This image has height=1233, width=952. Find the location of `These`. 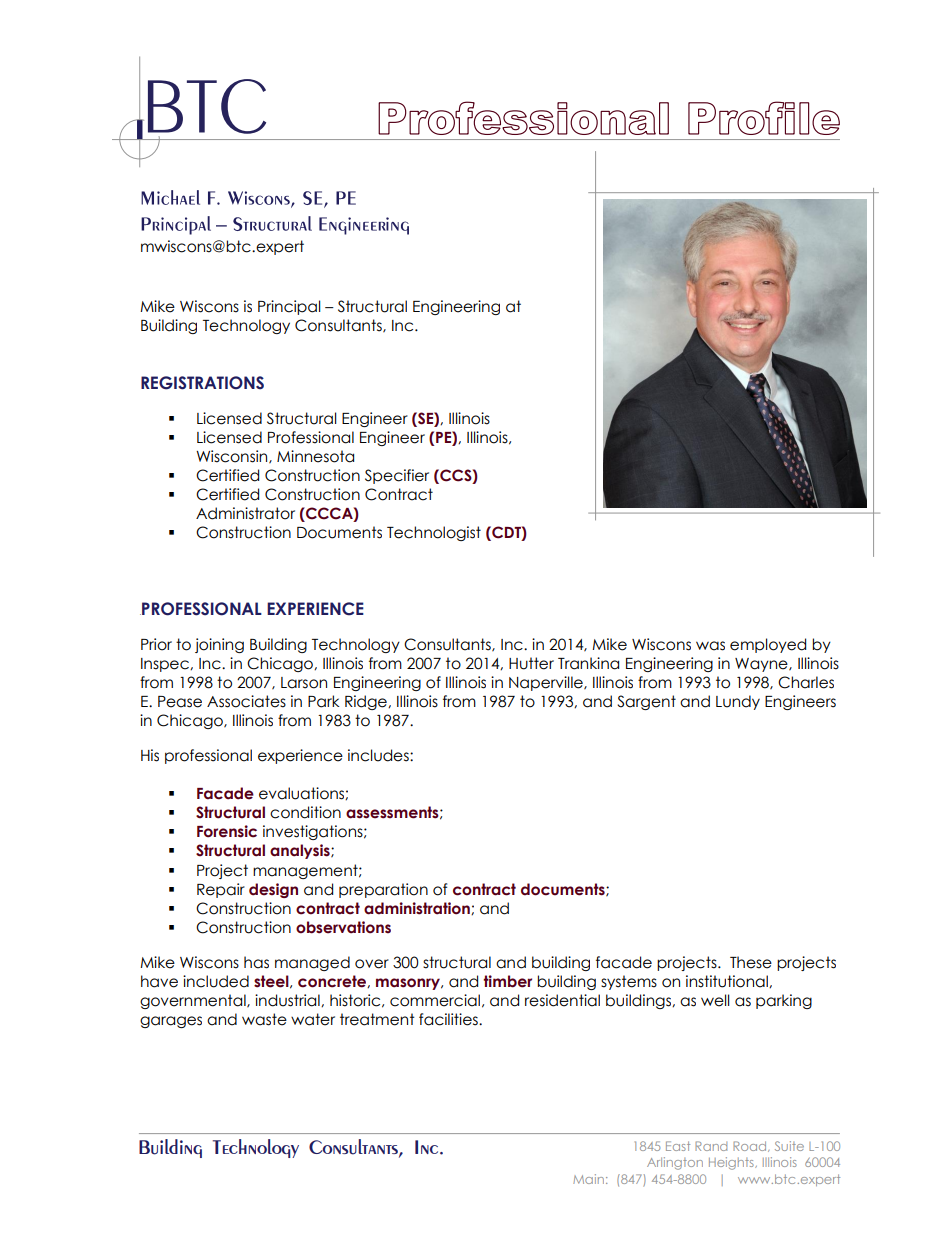

These is located at coordinates (751, 962).
